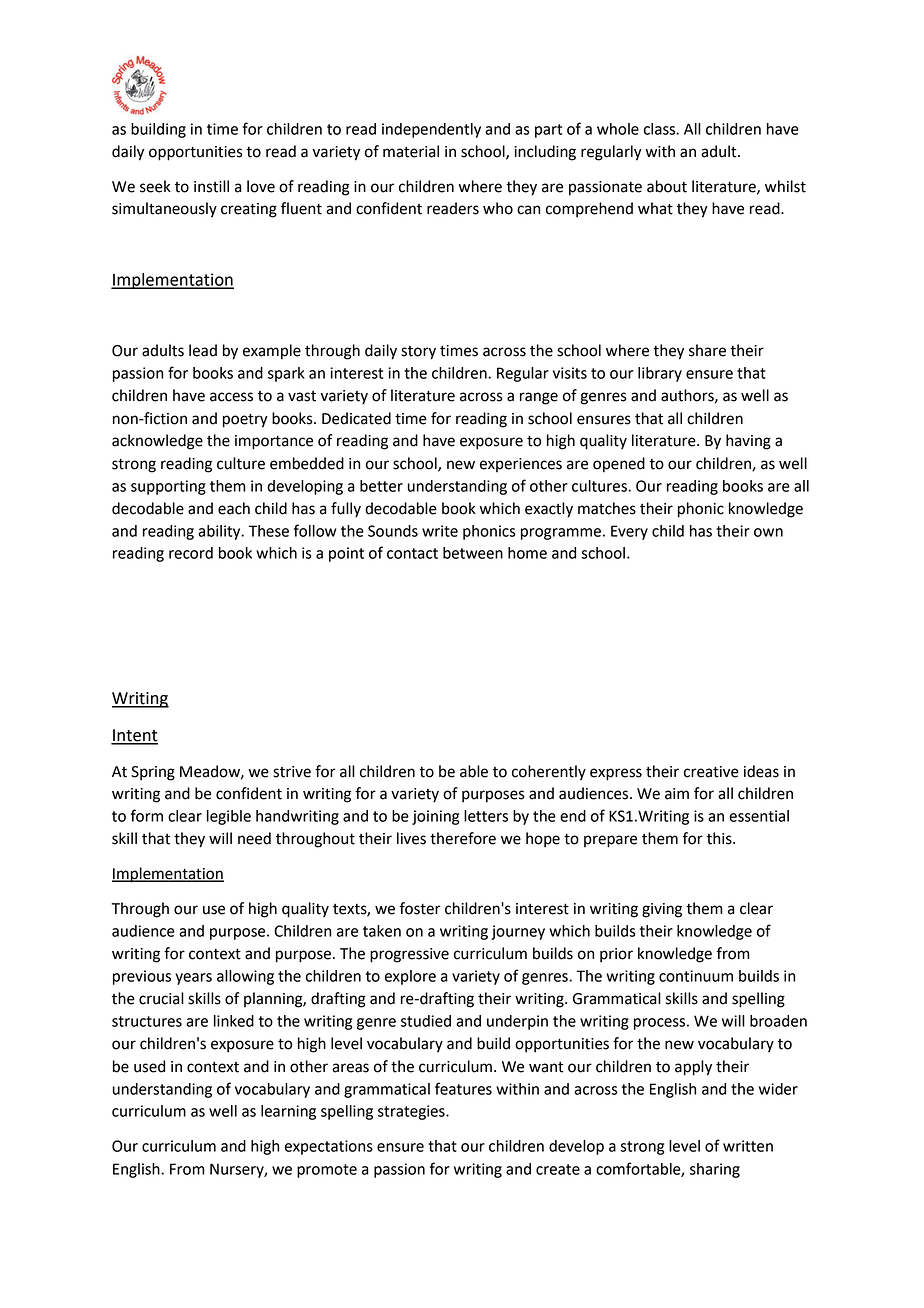 The width and height of the document is (924, 1308). What do you see at coordinates (211, 186) in the document?
I see `instill` at bounding box center [211, 186].
